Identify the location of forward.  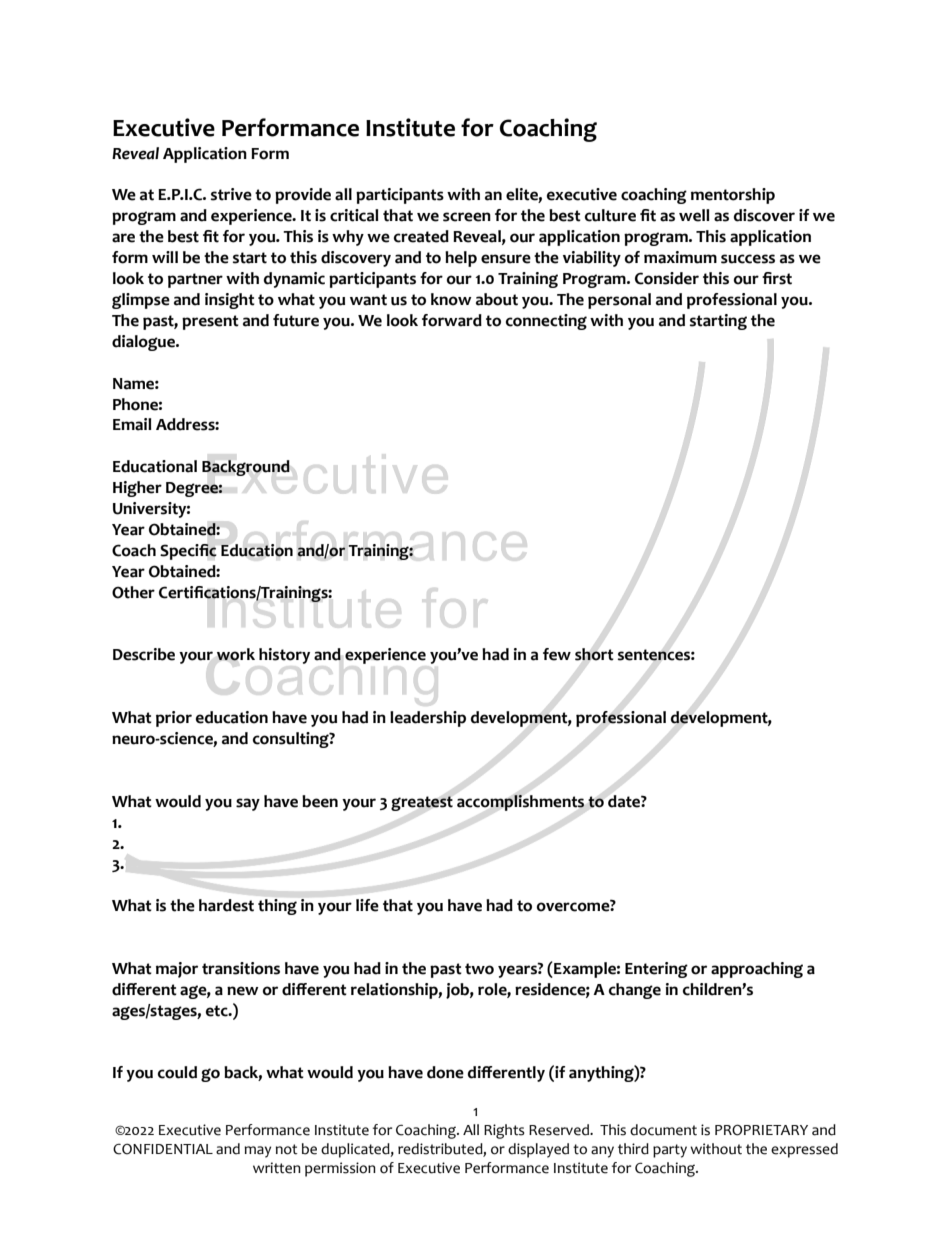
(452, 320).
